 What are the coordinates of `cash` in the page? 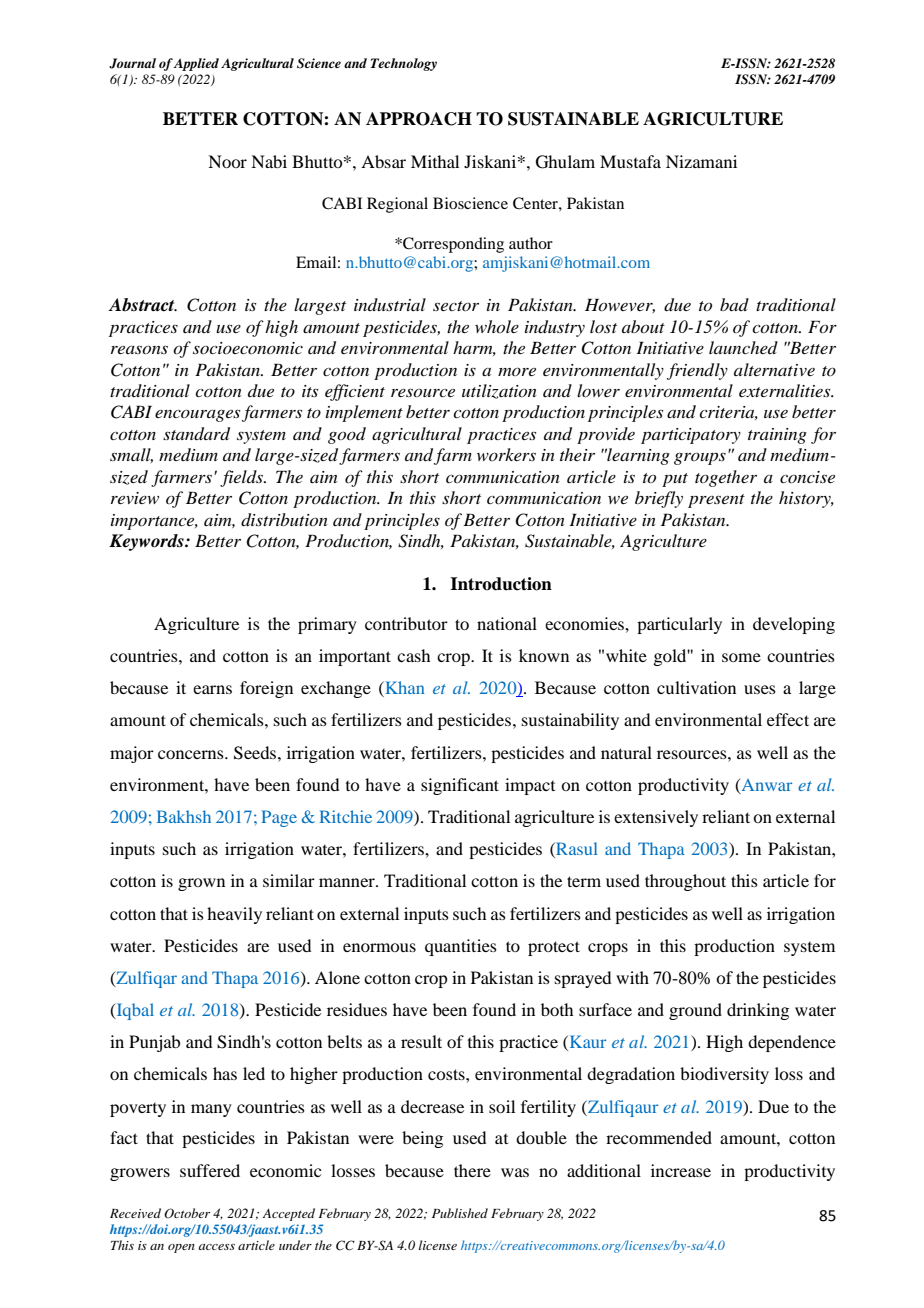 It's located at (413, 655).
